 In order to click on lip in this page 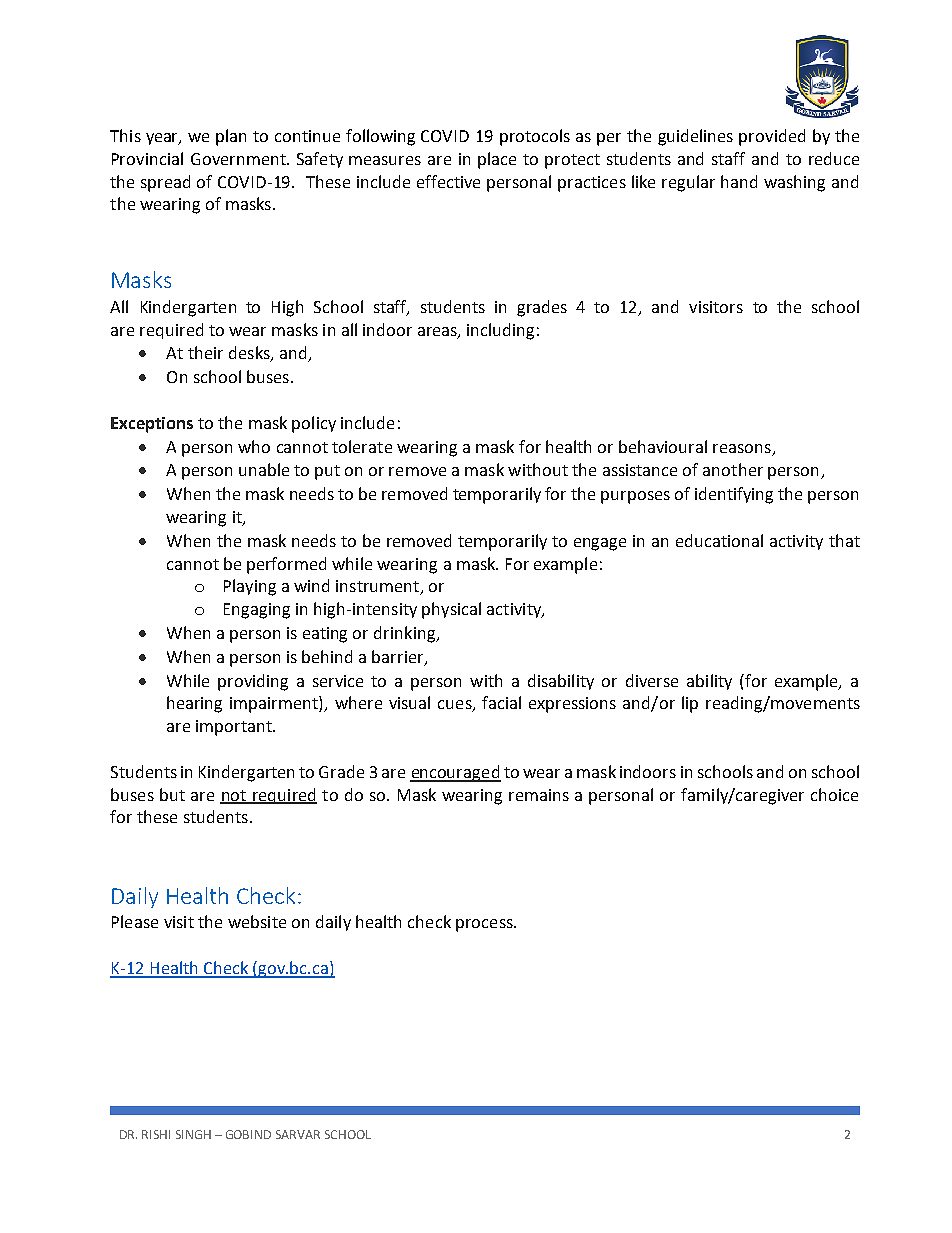, I will do `click(690, 704)`.
